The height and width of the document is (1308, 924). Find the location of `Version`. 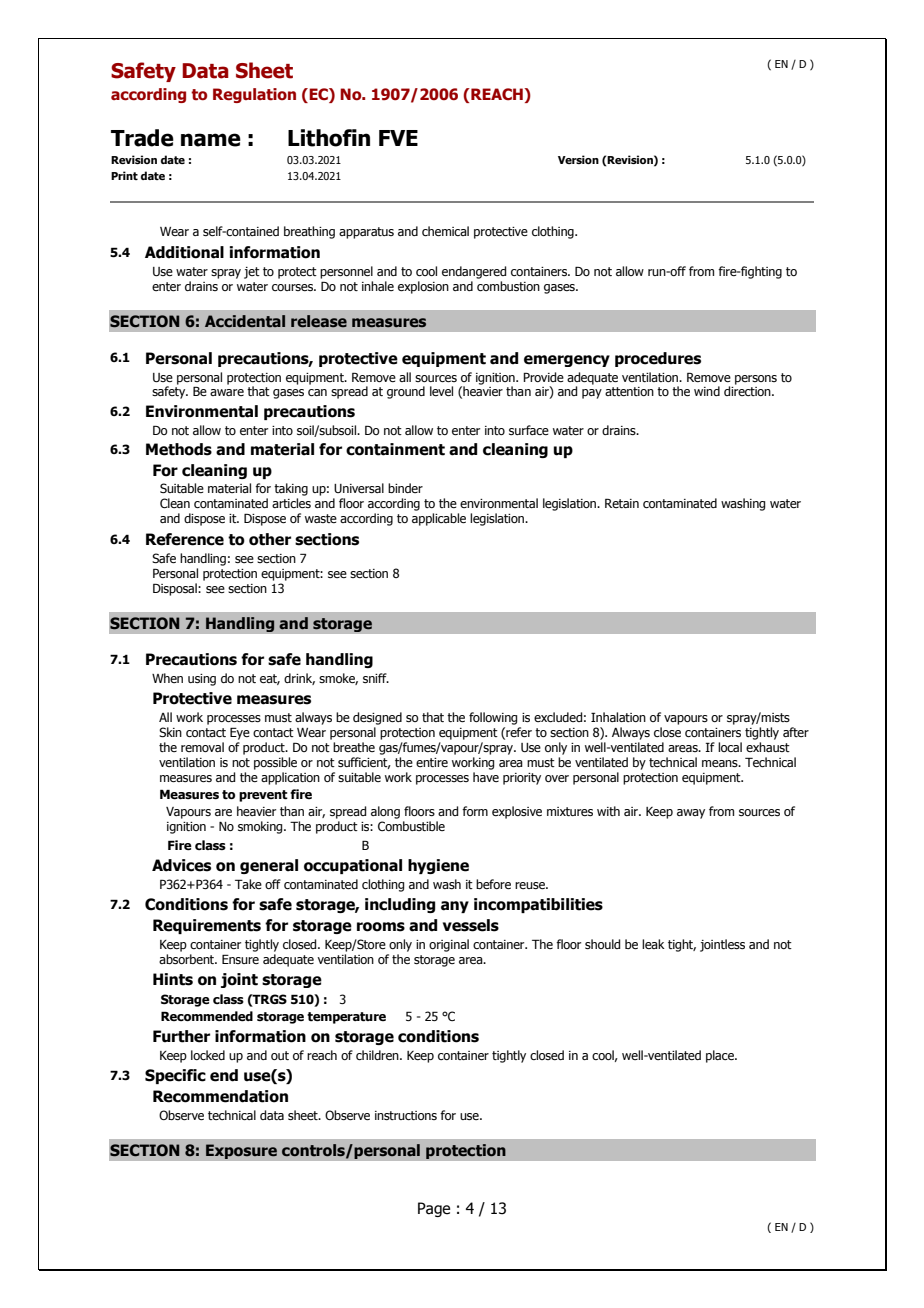

Version is located at coordinates (578, 159).
